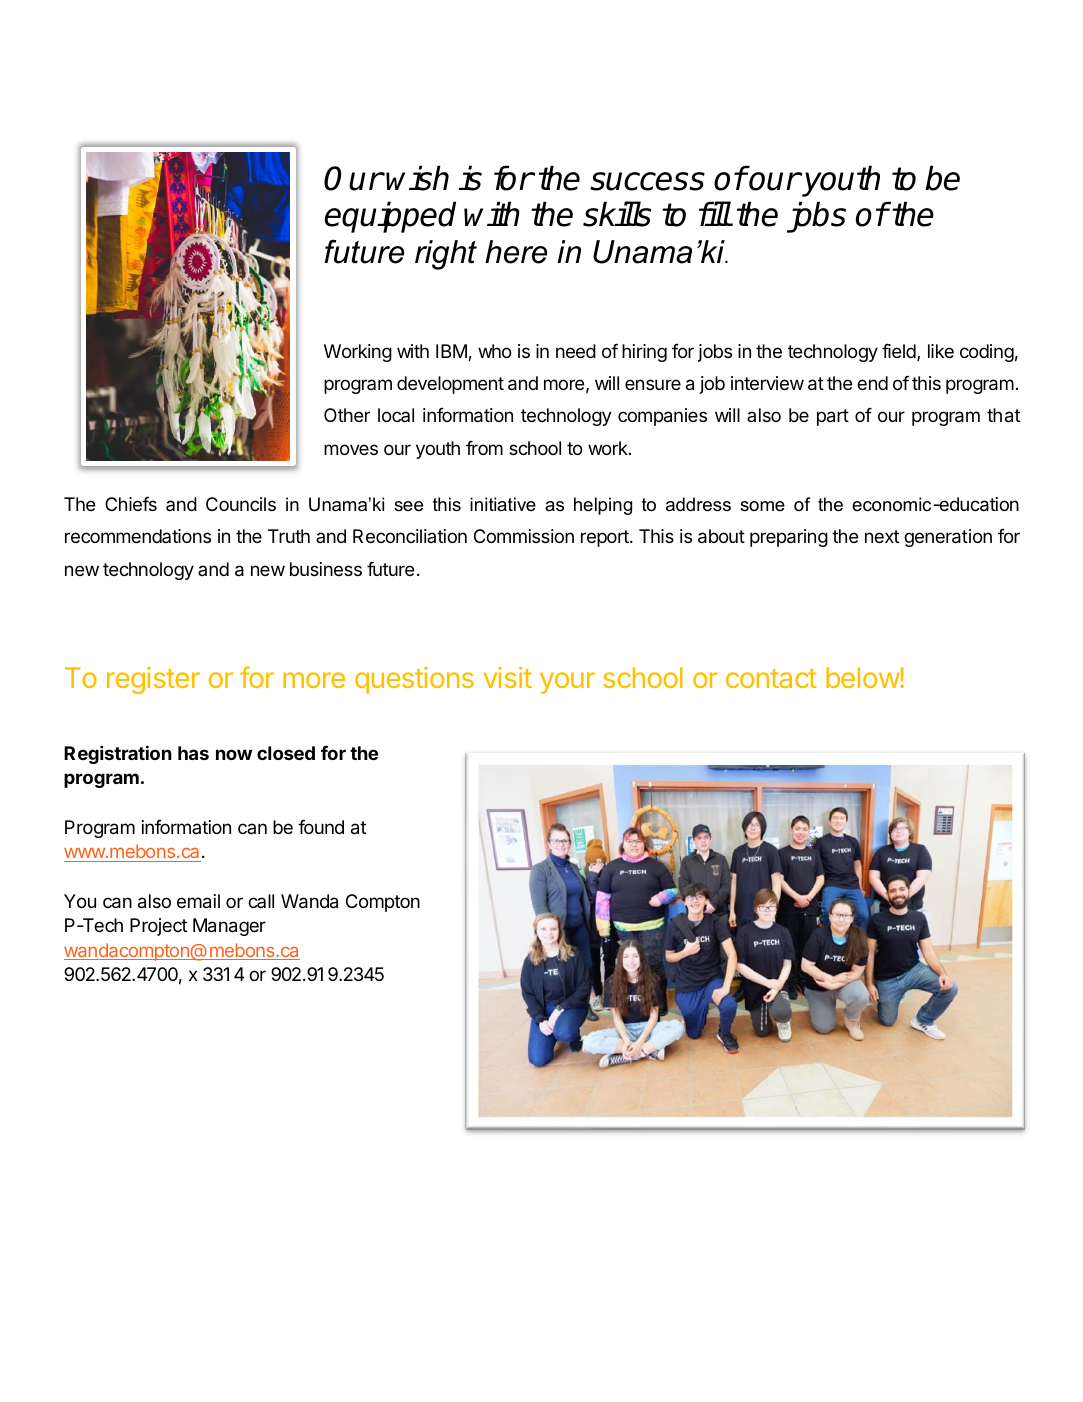  What do you see at coordinates (900, 352) in the screenshot?
I see `field` at bounding box center [900, 352].
